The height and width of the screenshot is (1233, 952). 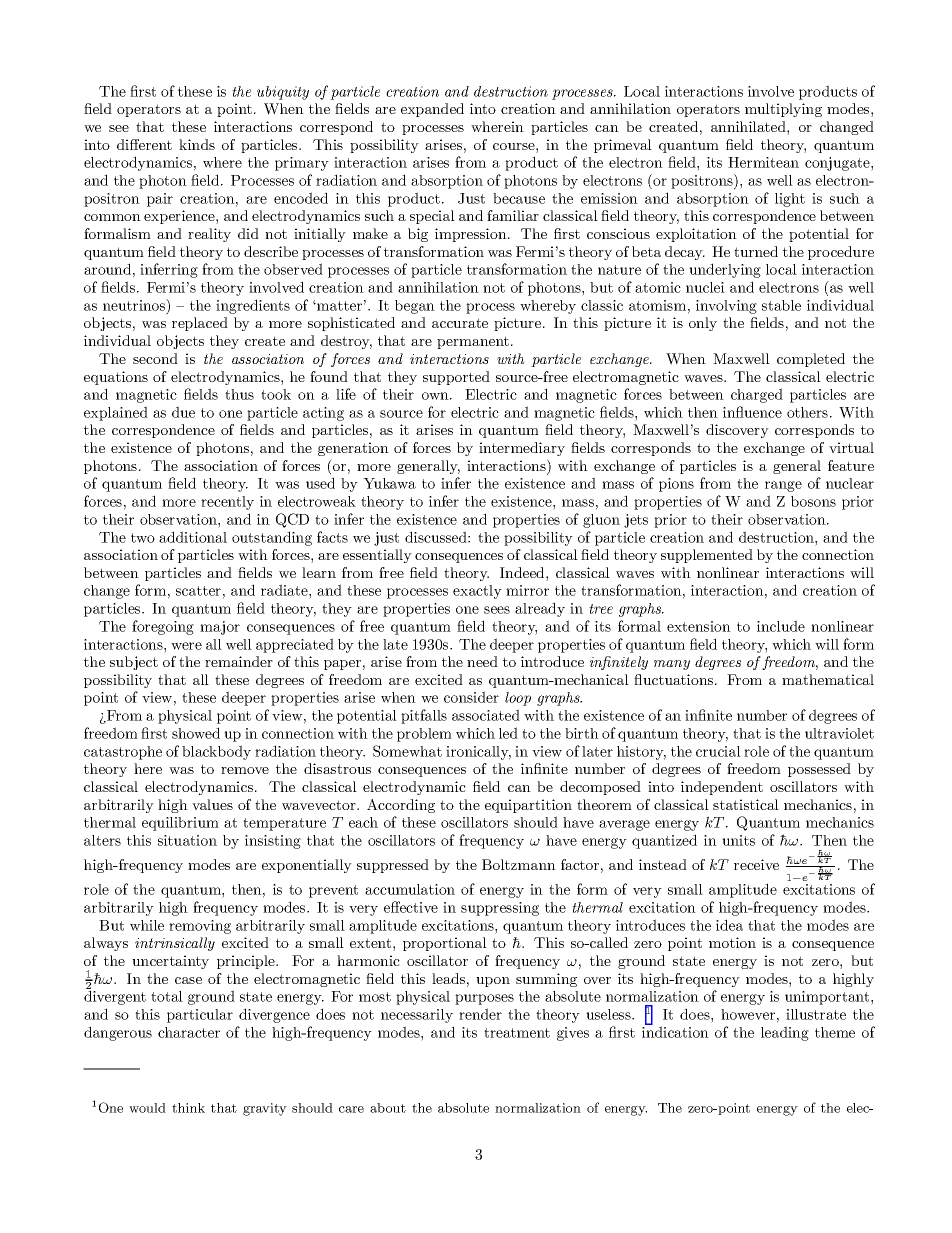 What do you see at coordinates (197, 144) in the screenshot?
I see `kinds` at bounding box center [197, 144].
